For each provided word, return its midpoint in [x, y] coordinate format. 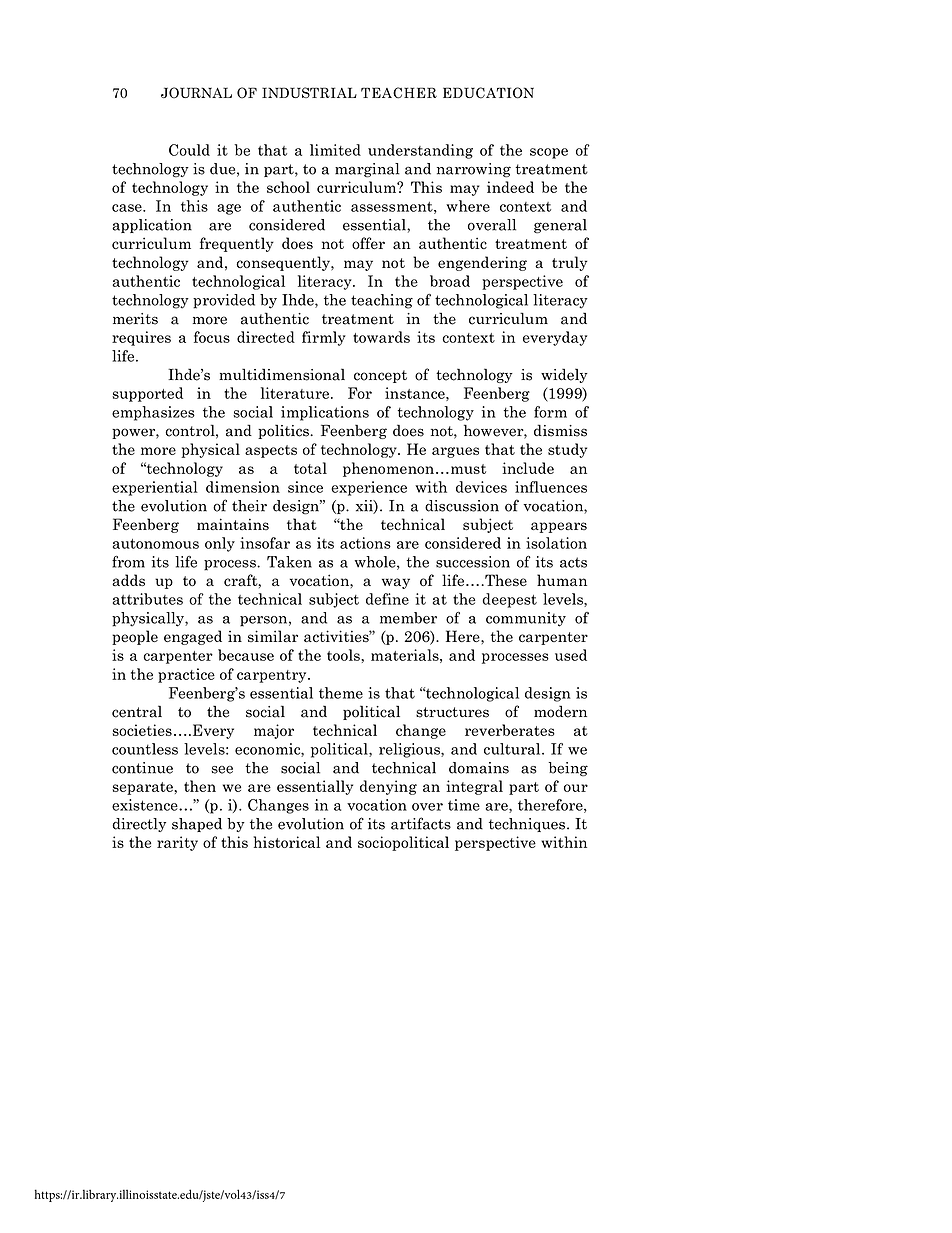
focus [212, 337]
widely [564, 375]
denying [388, 787]
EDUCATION [488, 93]
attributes [148, 599]
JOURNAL [196, 93]
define [387, 599]
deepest [510, 600]
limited [335, 150]
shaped [197, 825]
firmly [324, 338]
